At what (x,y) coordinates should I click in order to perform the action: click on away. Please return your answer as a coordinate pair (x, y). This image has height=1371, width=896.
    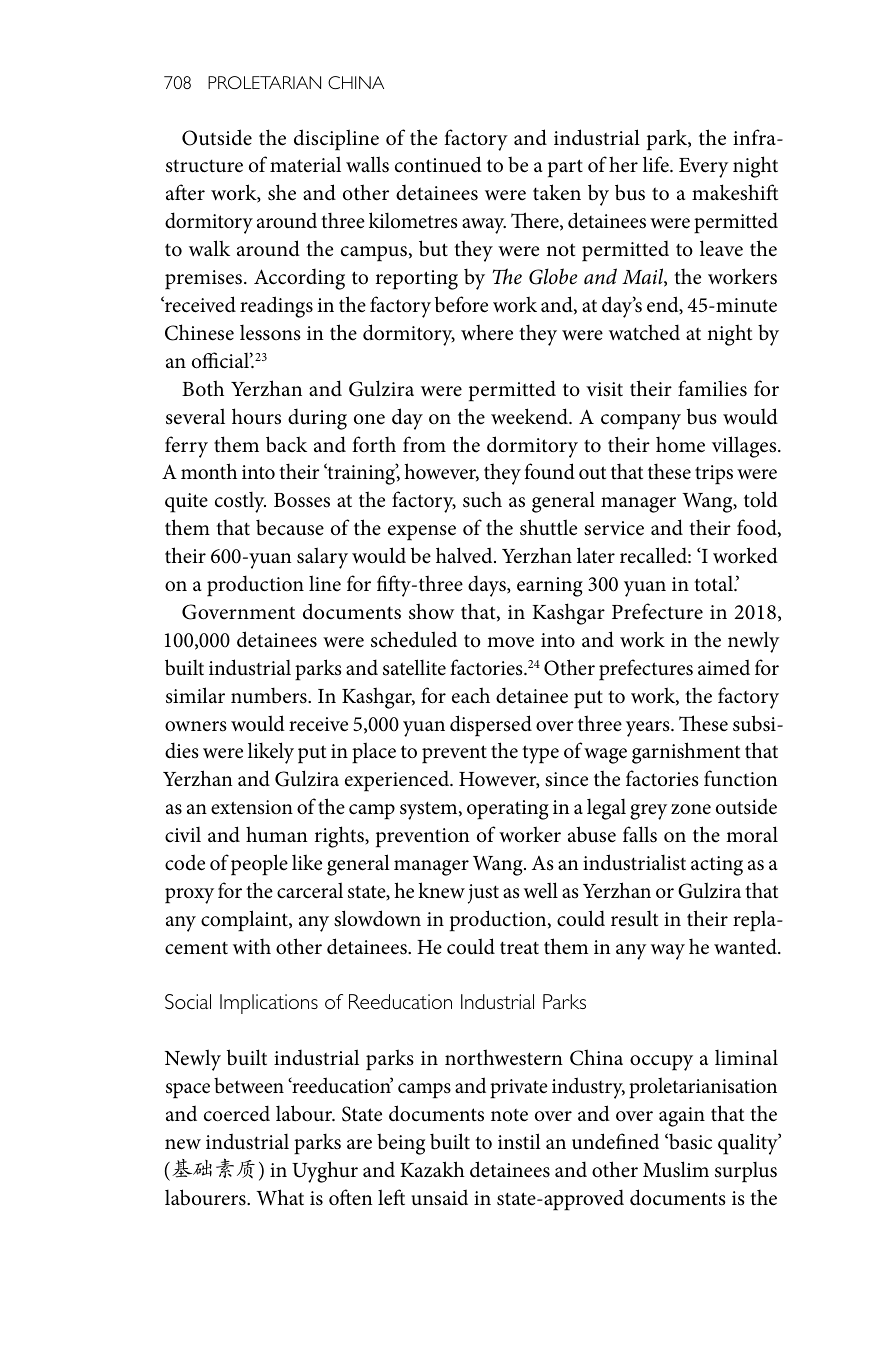
    Looking at the image, I should click on (484, 226).
